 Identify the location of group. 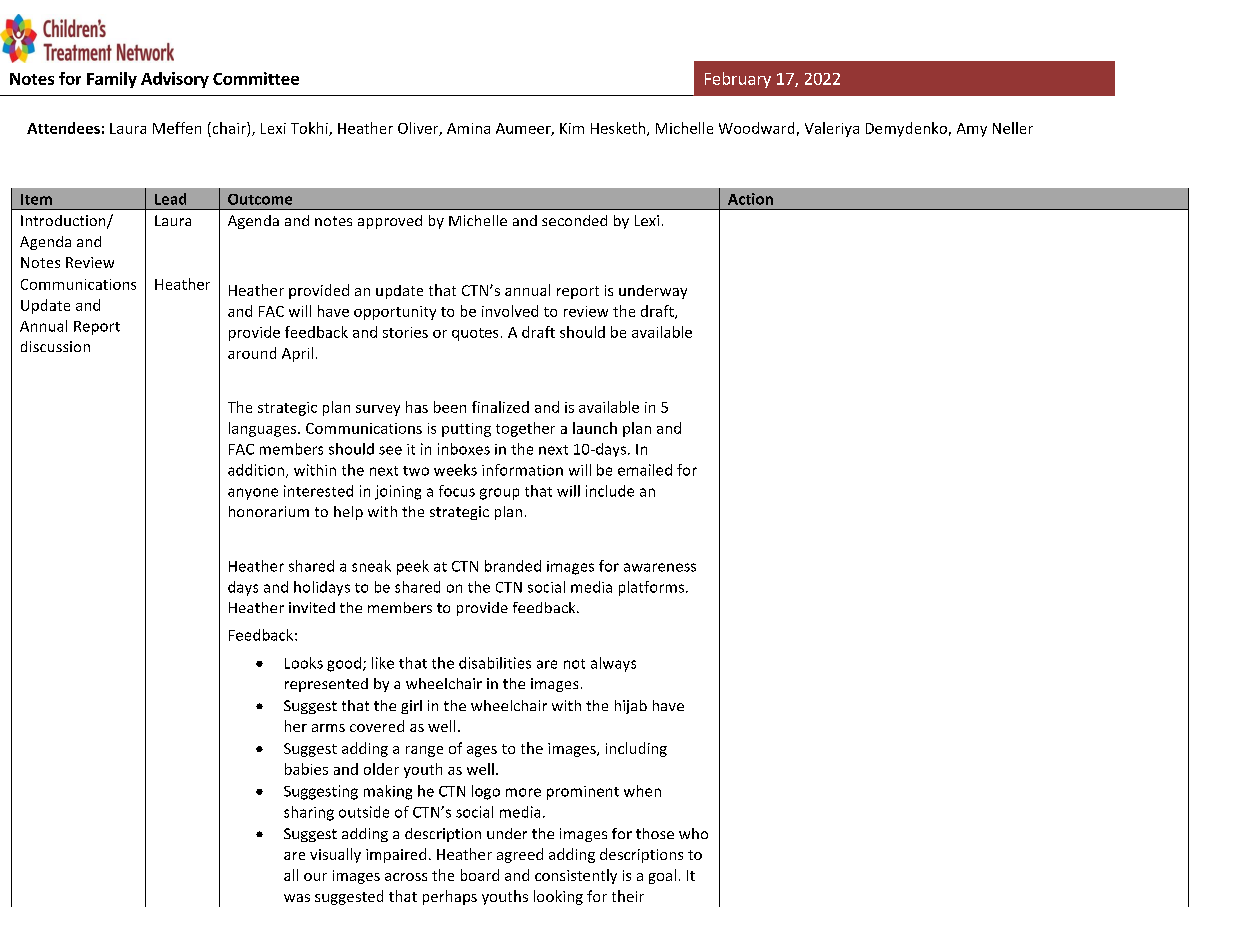
(499, 494).
